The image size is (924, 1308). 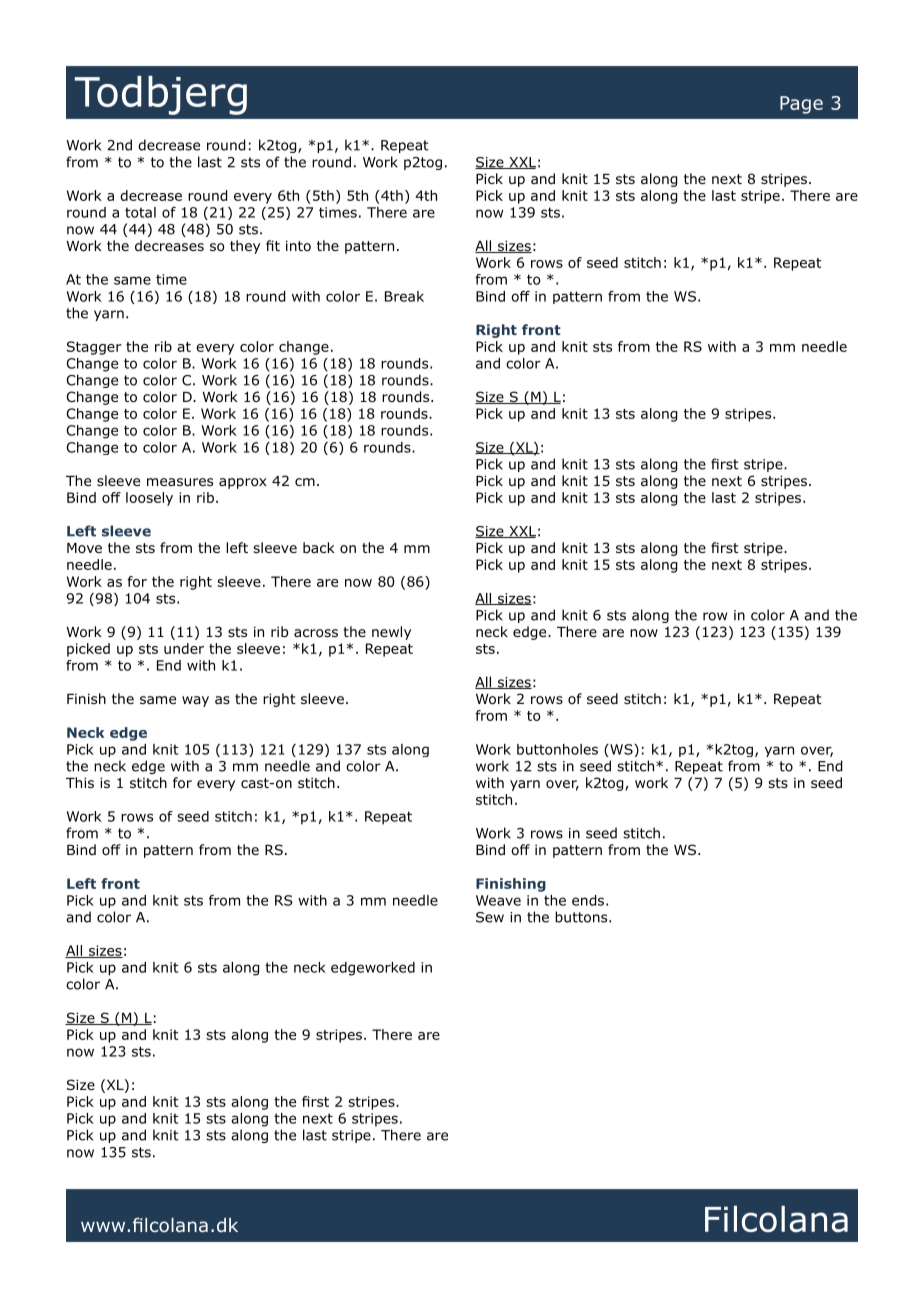 What do you see at coordinates (391, 633) in the screenshot?
I see `newly` at bounding box center [391, 633].
